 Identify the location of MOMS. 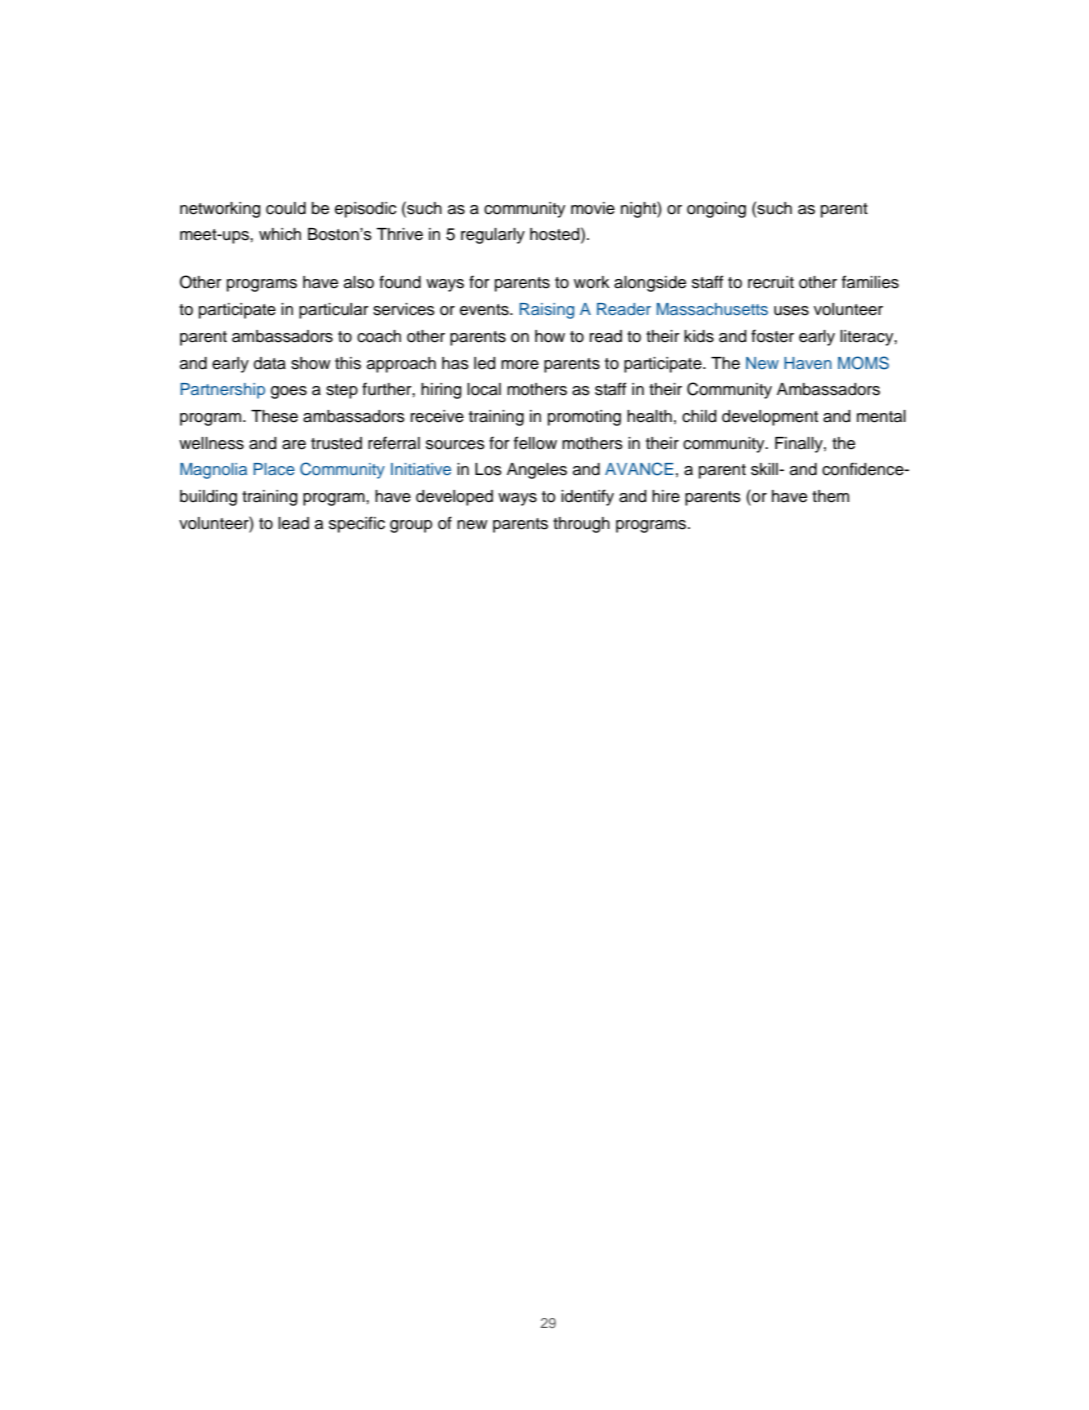
(863, 363).
